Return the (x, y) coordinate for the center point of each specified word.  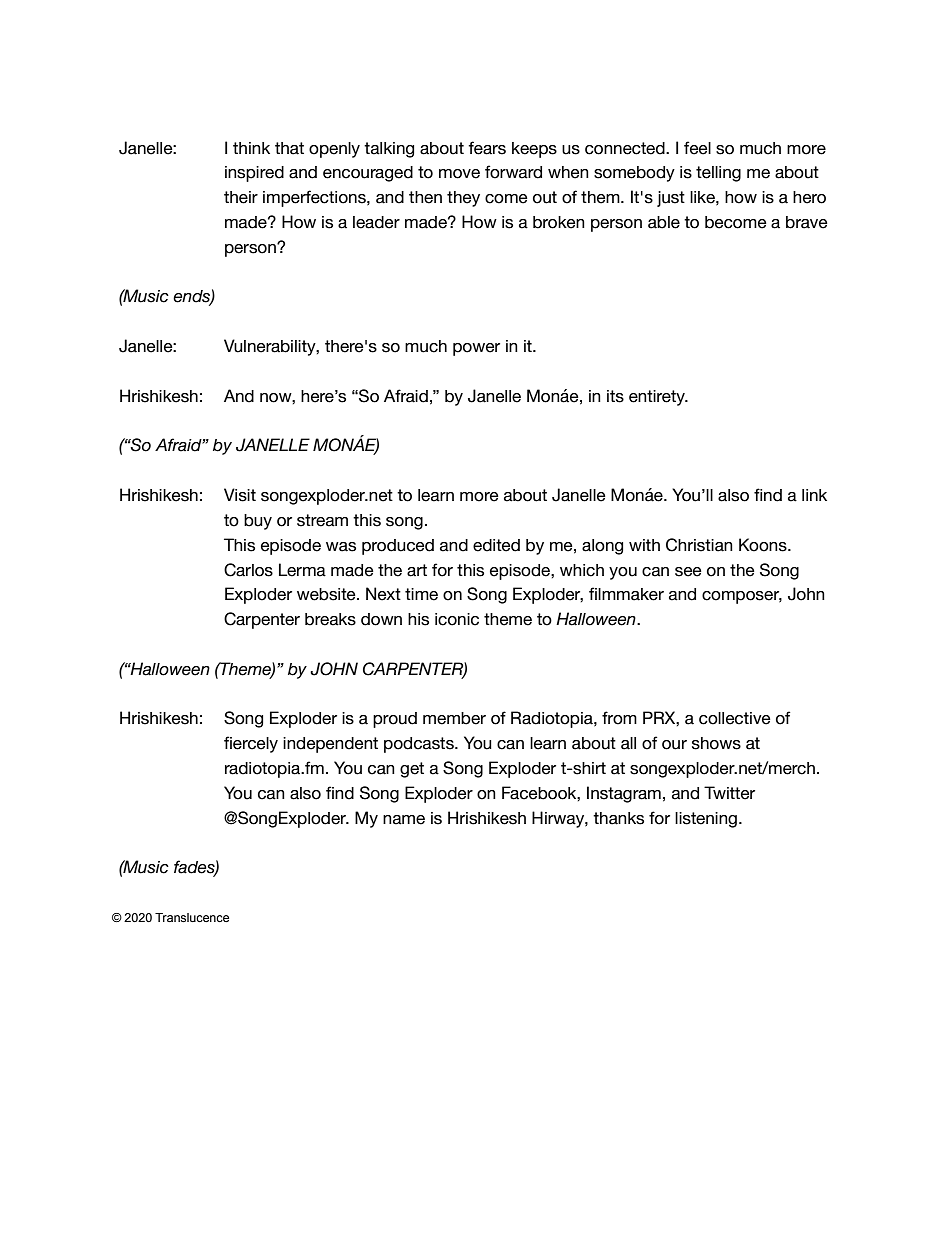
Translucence (192, 917)
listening (706, 820)
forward (513, 172)
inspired (254, 174)
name (404, 820)
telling (718, 174)
